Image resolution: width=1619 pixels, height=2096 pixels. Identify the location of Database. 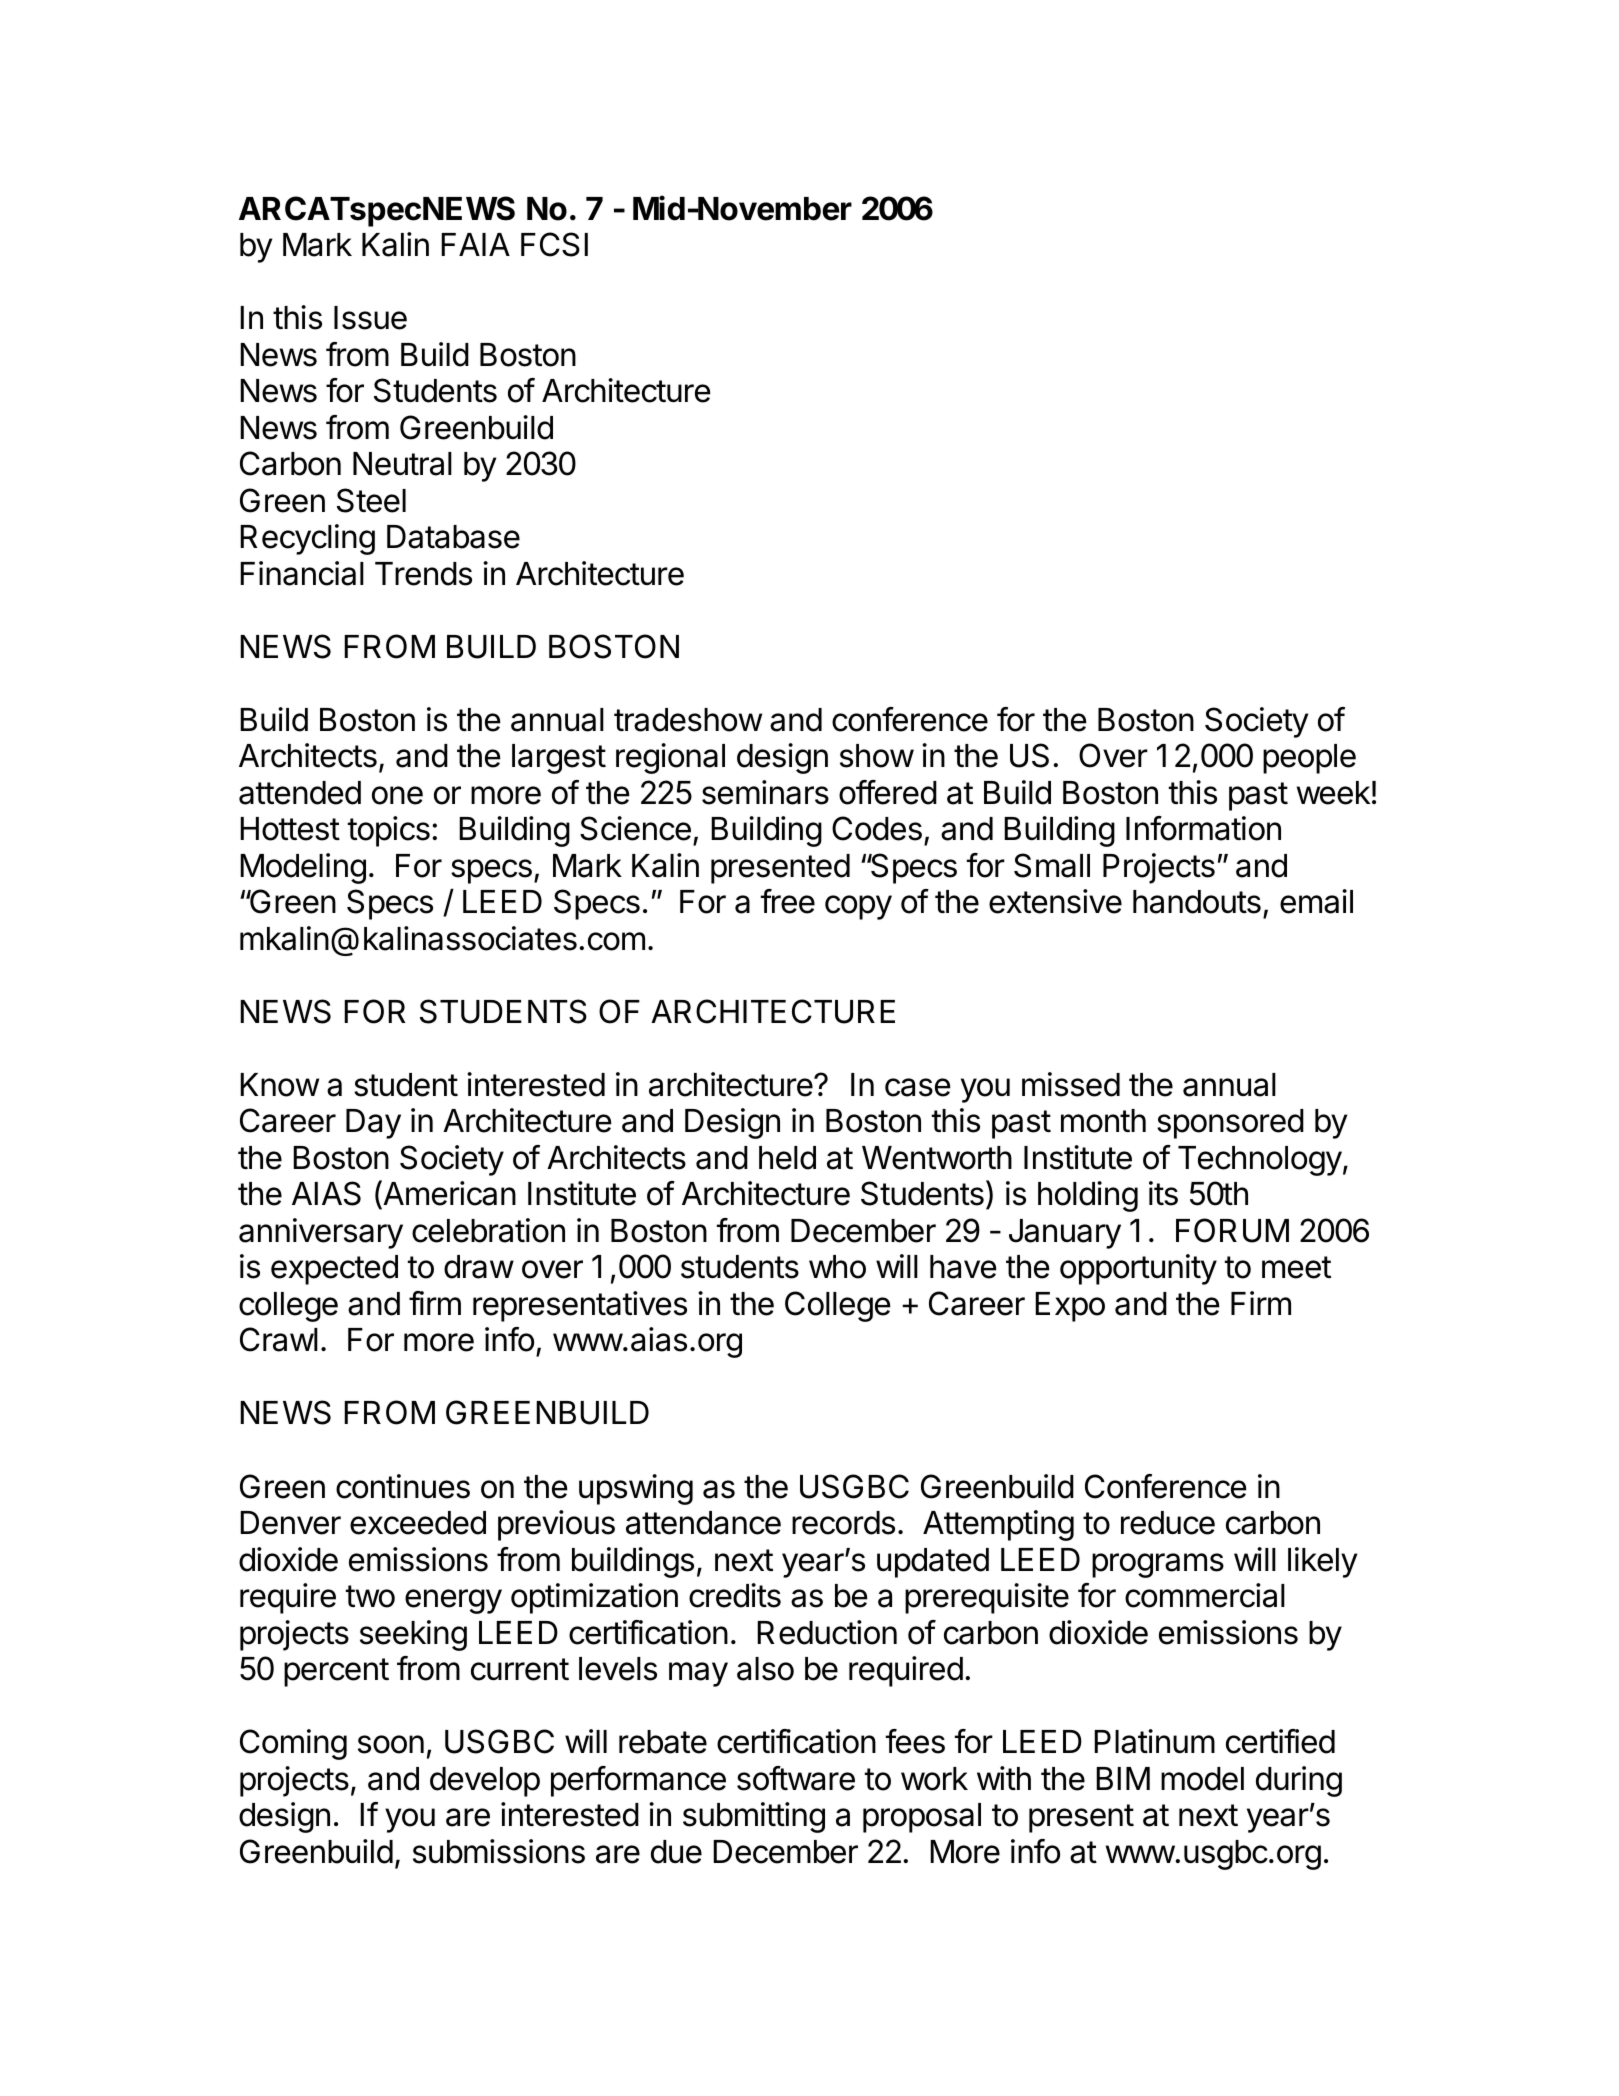
(453, 537).
